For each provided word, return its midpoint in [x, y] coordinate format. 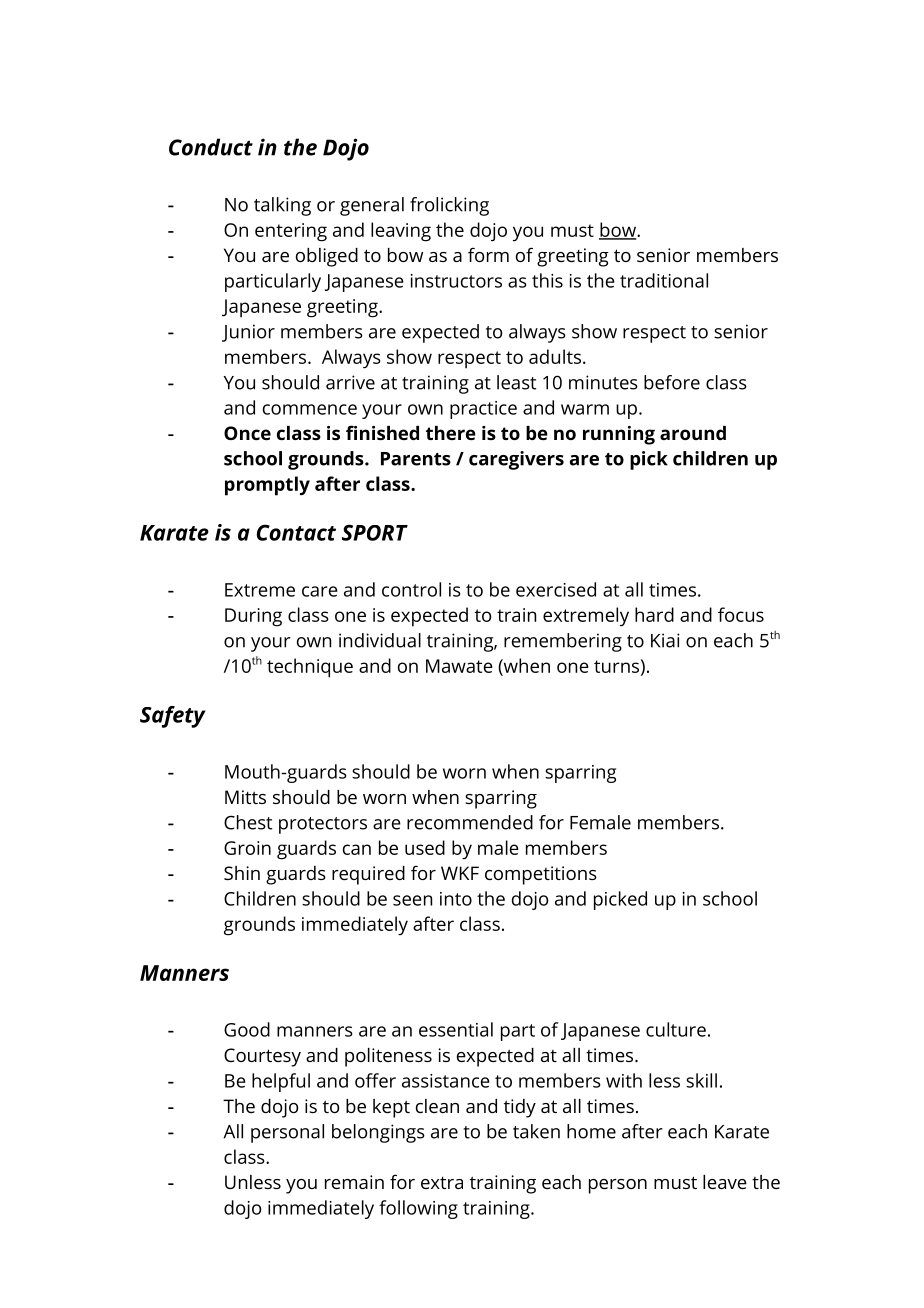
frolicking [449, 206]
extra [442, 1182]
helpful [281, 1082]
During [253, 617]
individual [380, 640]
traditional [664, 280]
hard [654, 614]
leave [725, 1182]
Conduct [211, 147]
